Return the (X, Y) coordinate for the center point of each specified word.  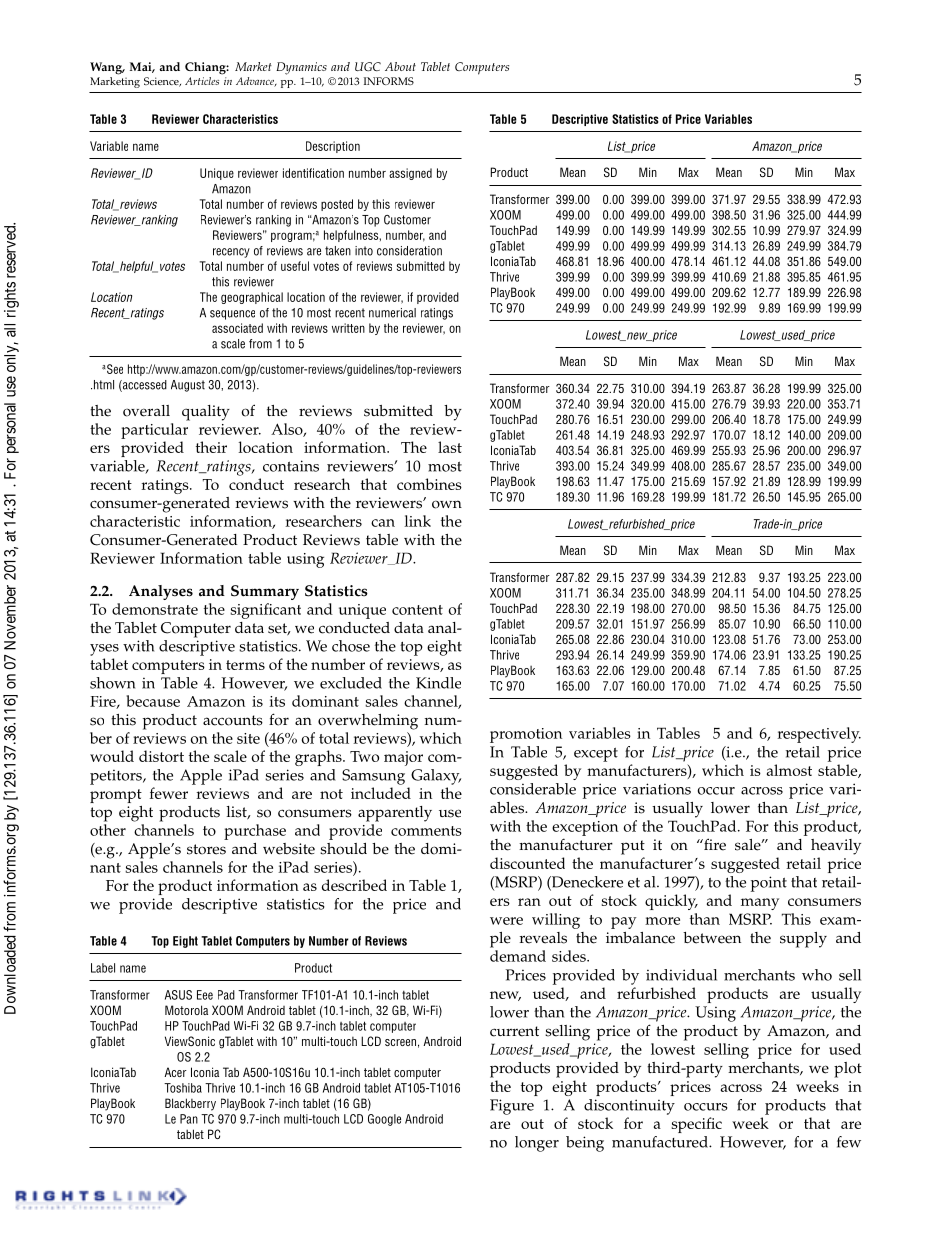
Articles (202, 81)
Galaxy (436, 777)
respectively (819, 735)
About (400, 66)
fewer (169, 793)
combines (429, 484)
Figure (512, 1107)
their (211, 447)
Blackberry (190, 1104)
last (450, 447)
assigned (410, 174)
